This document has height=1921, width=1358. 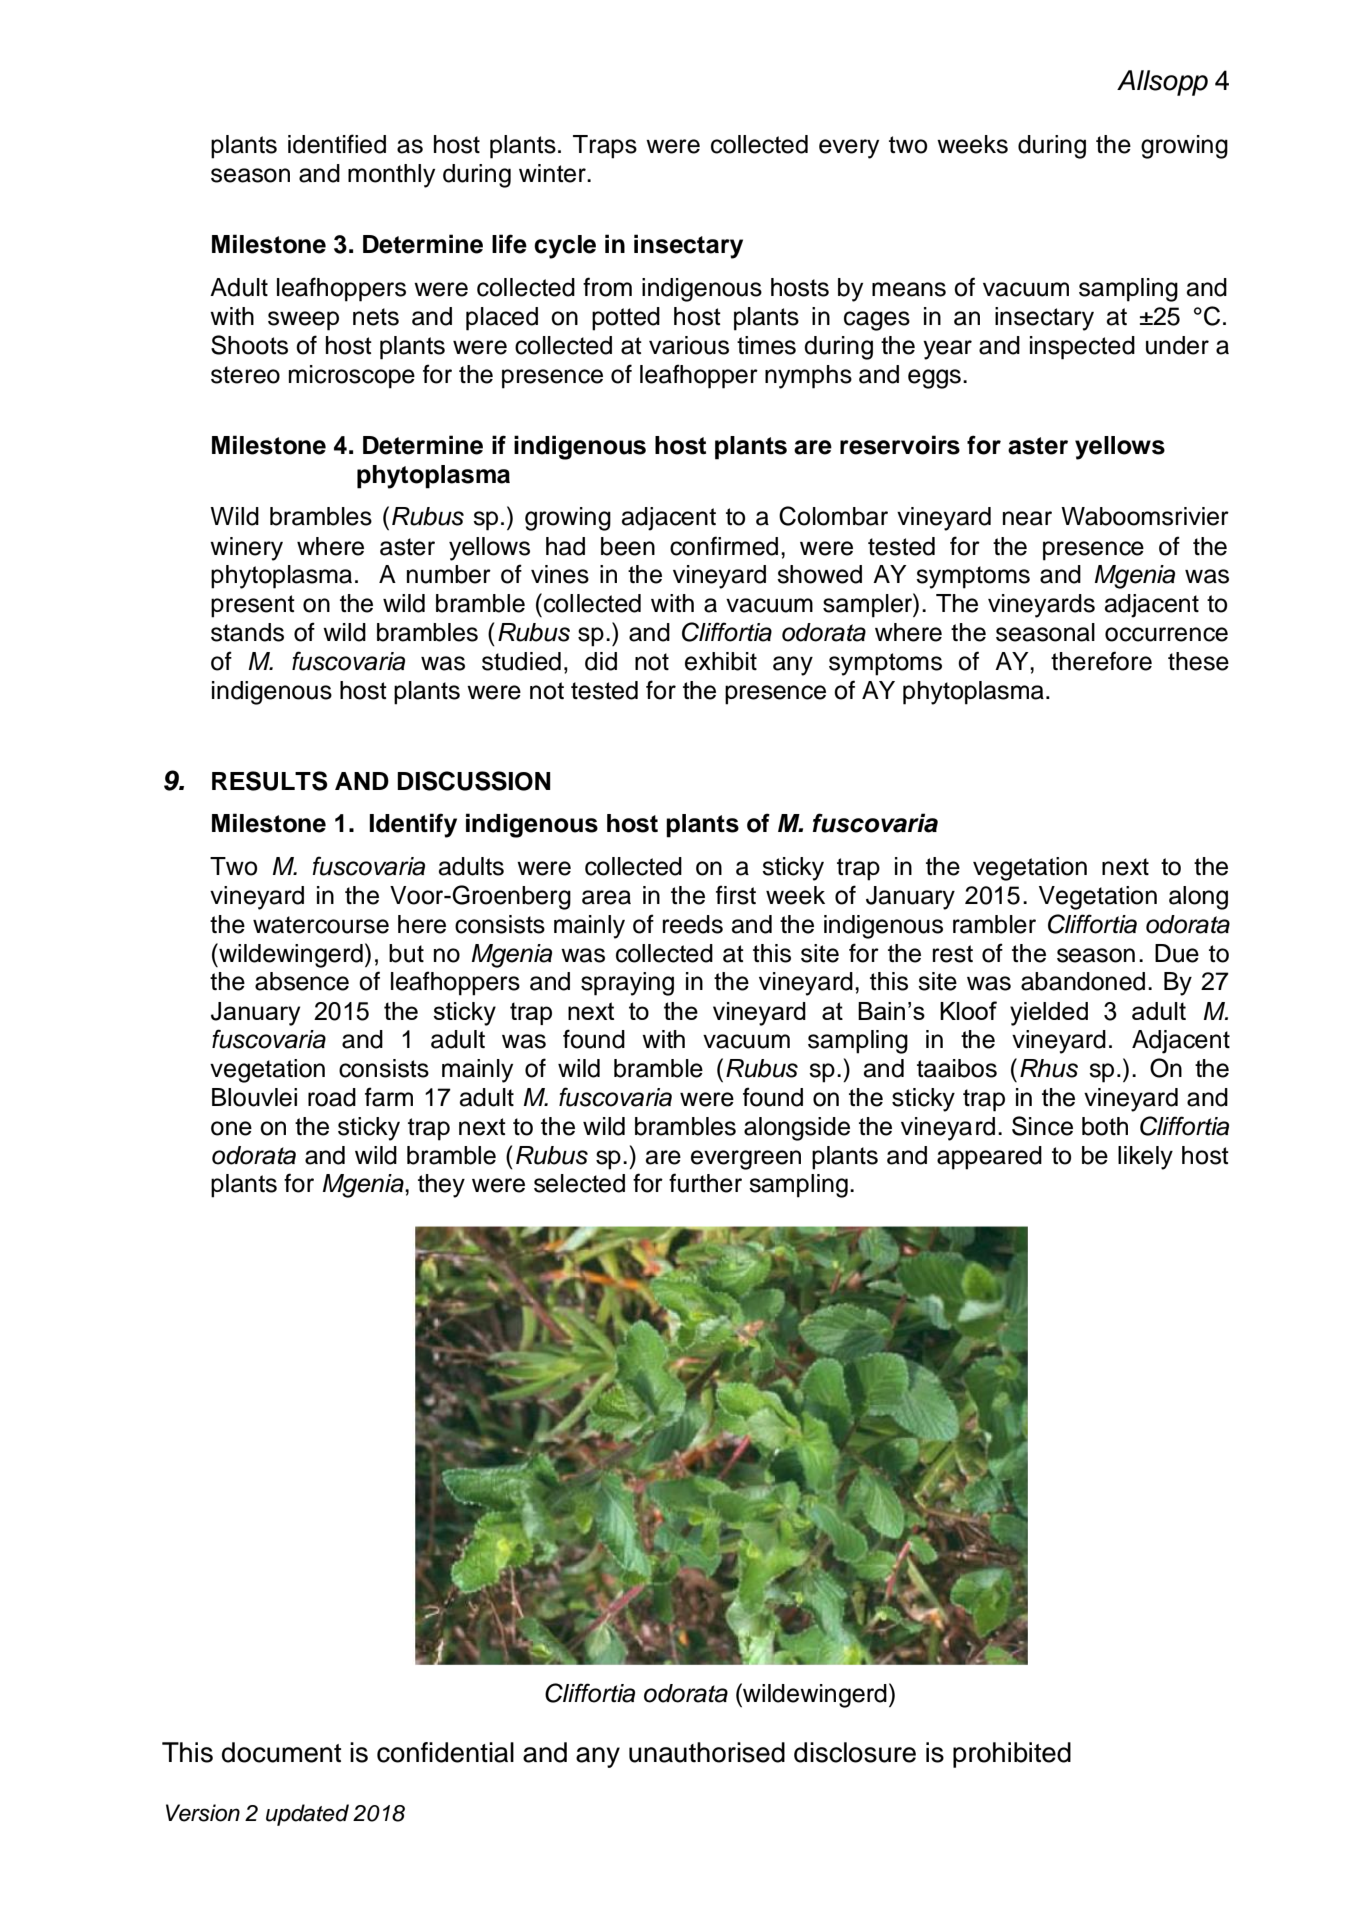 What do you see at coordinates (1145, 1158) in the document?
I see `likely` at bounding box center [1145, 1158].
